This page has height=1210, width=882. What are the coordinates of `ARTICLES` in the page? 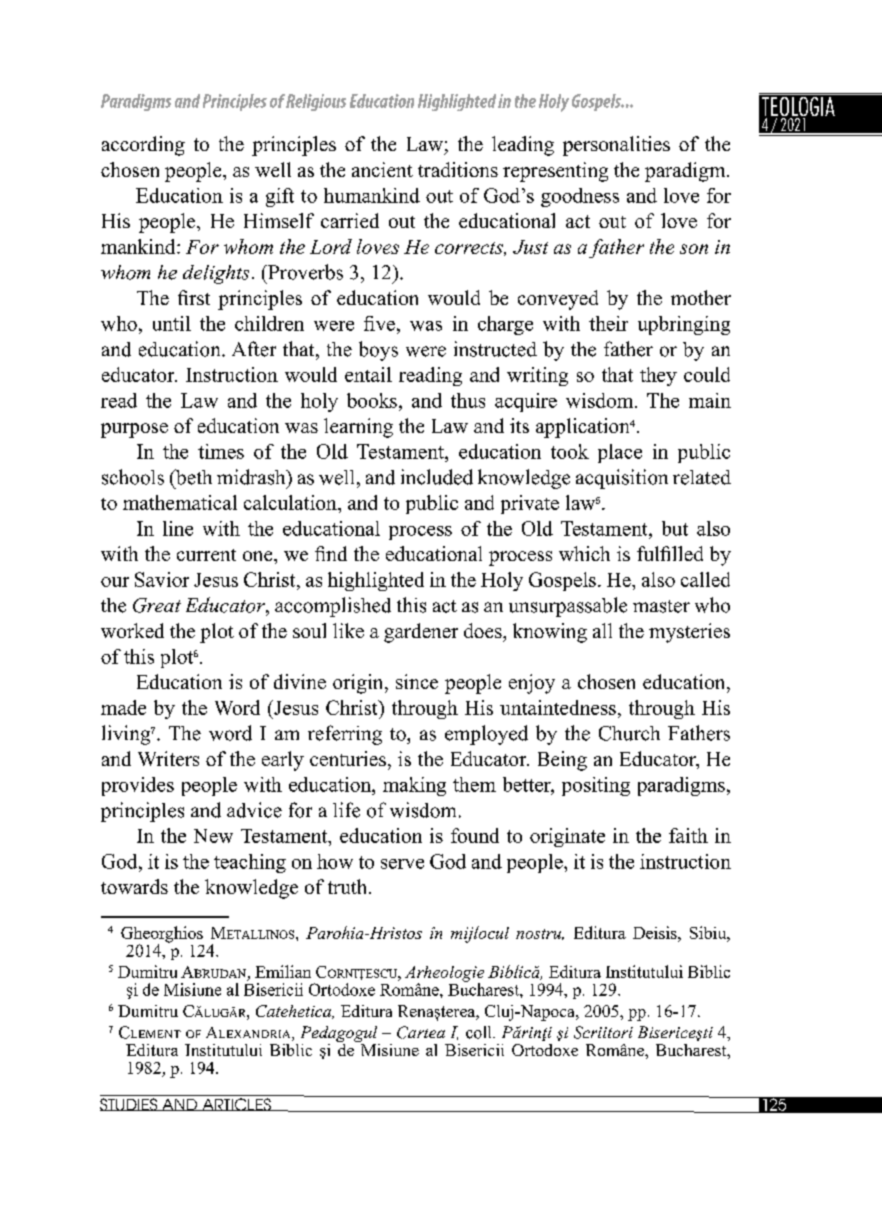 It's located at (236, 1104).
